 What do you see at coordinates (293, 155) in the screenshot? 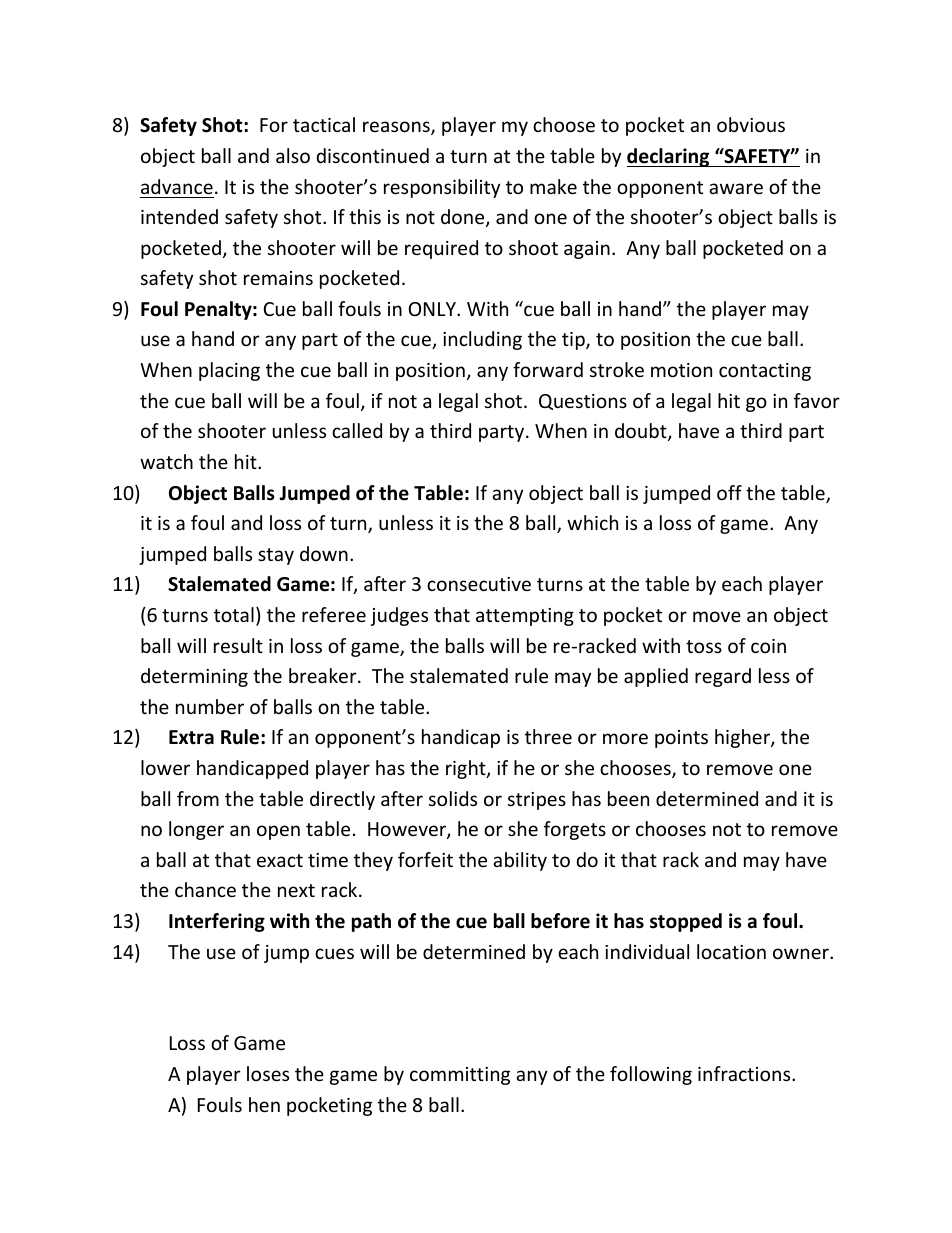
I see `also` at bounding box center [293, 155].
